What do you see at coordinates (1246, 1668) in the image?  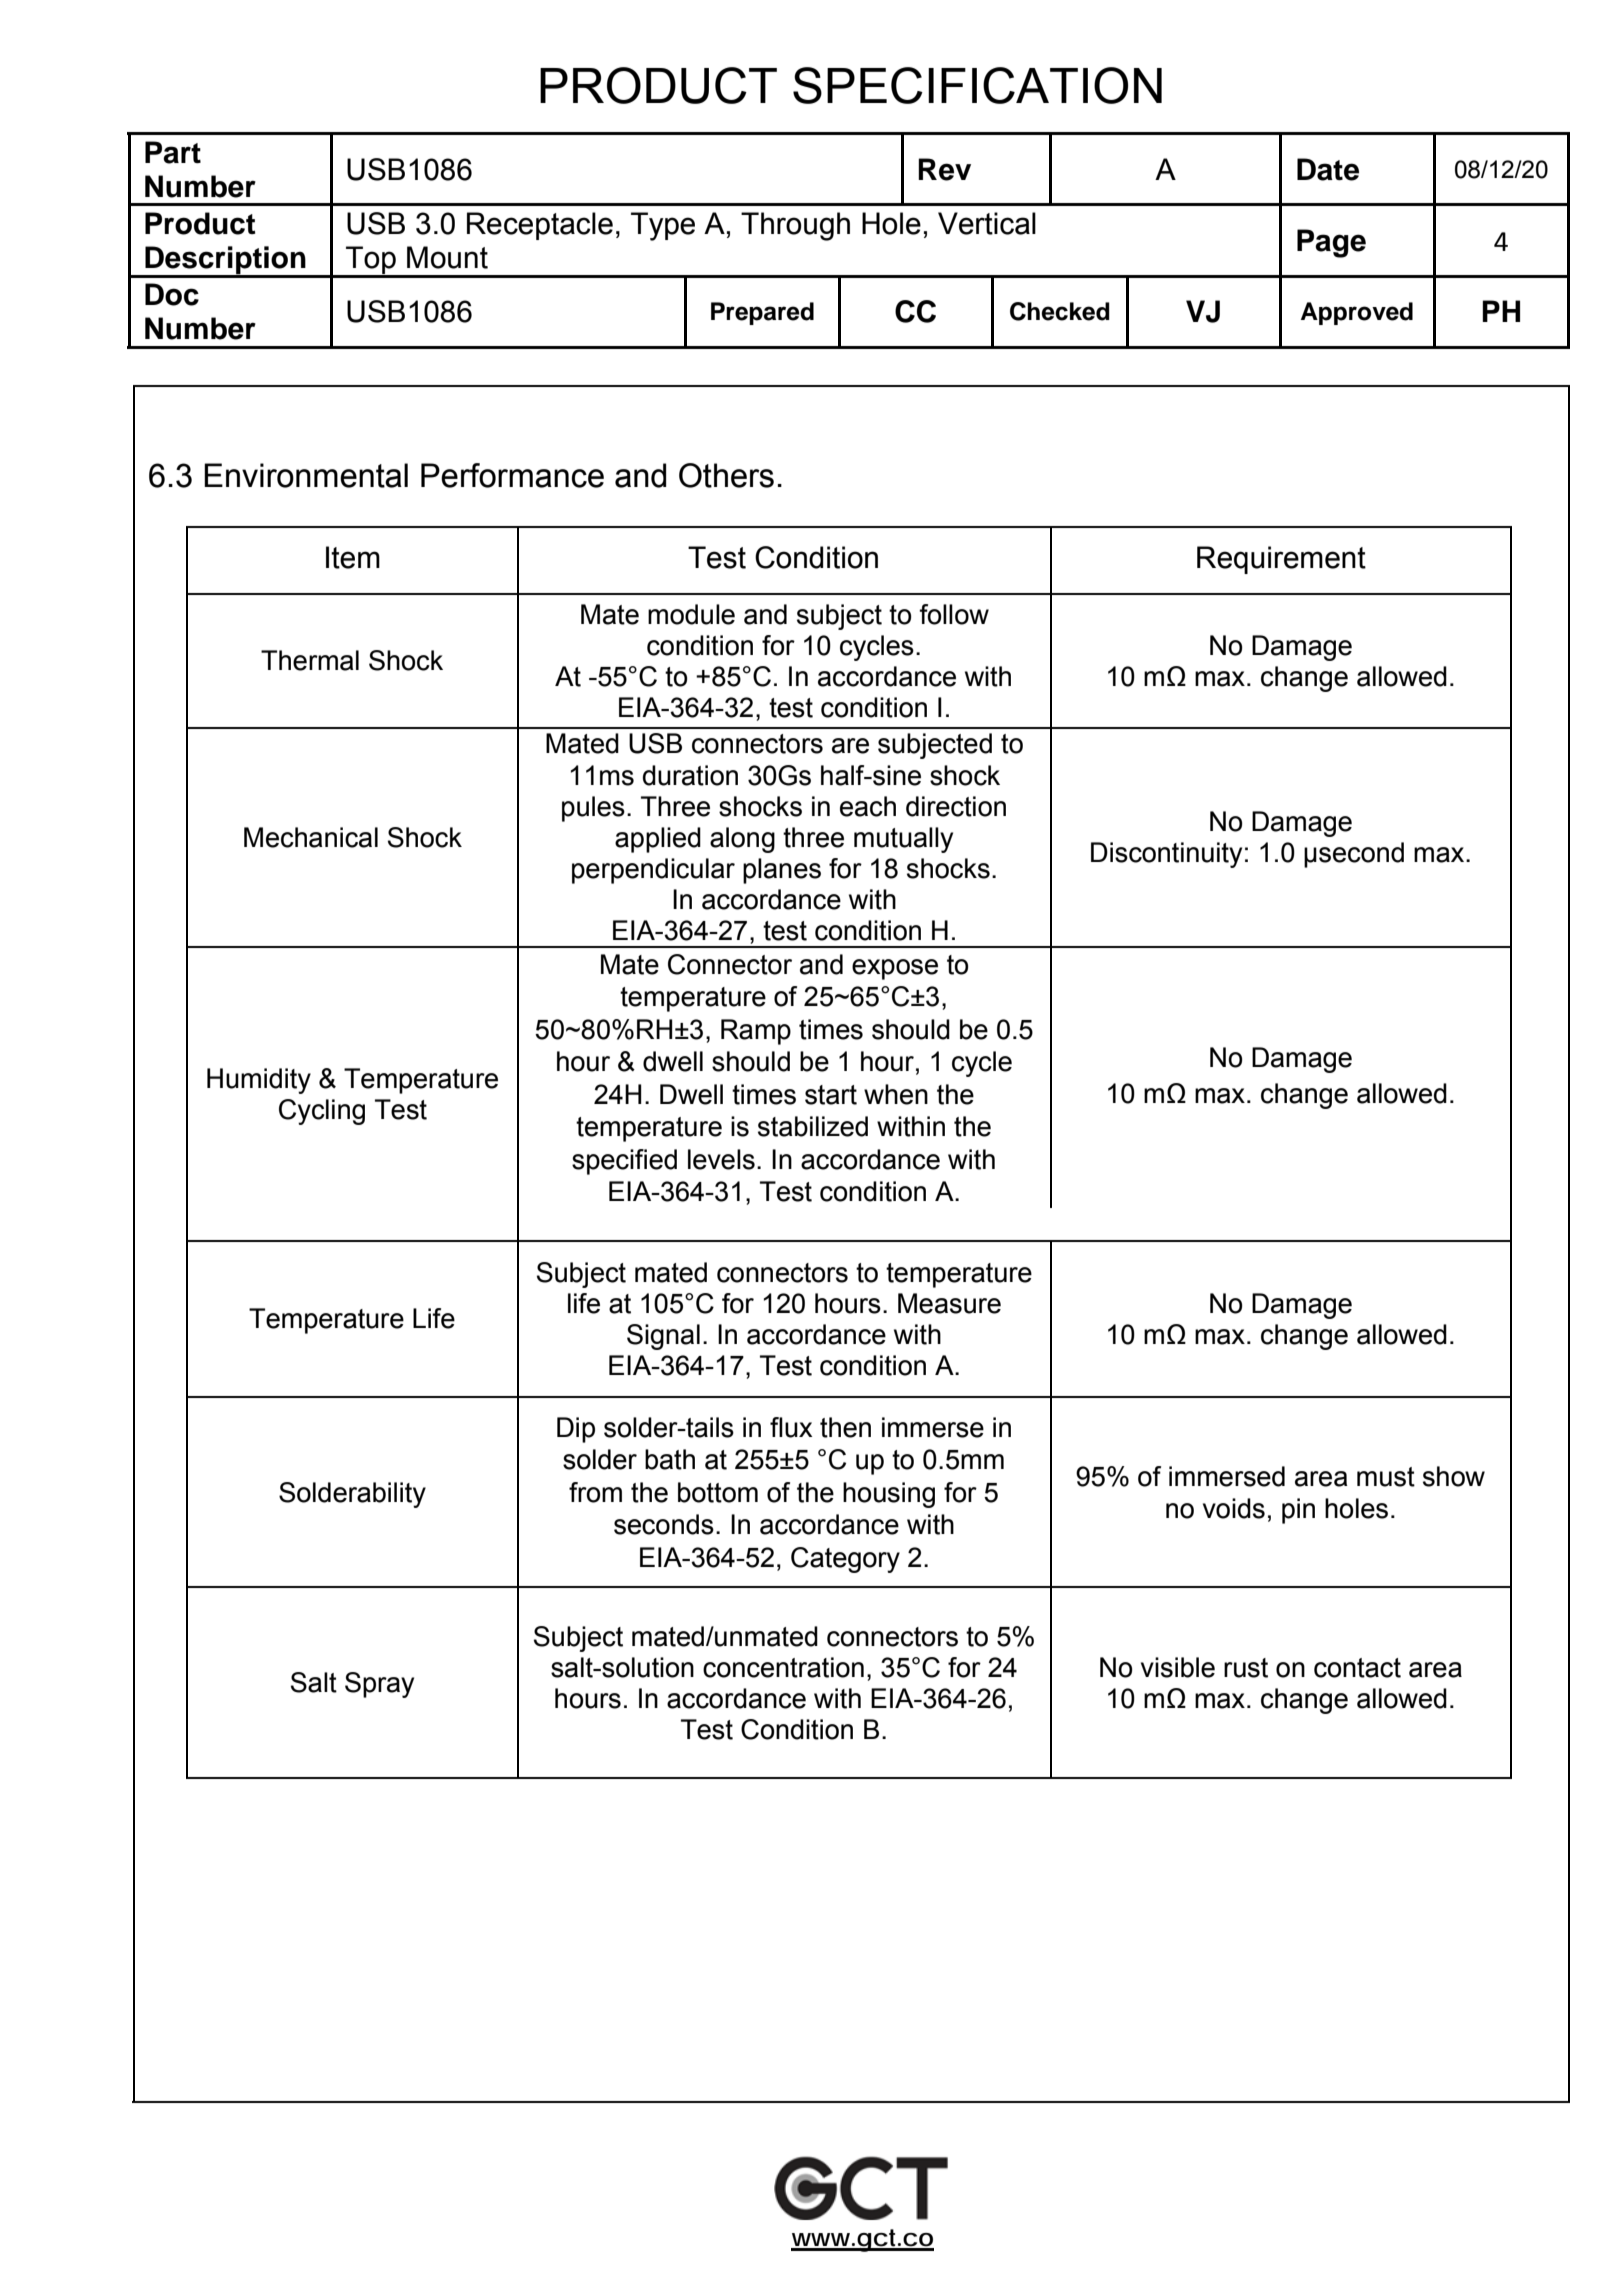 I see `rust` at bounding box center [1246, 1668].
